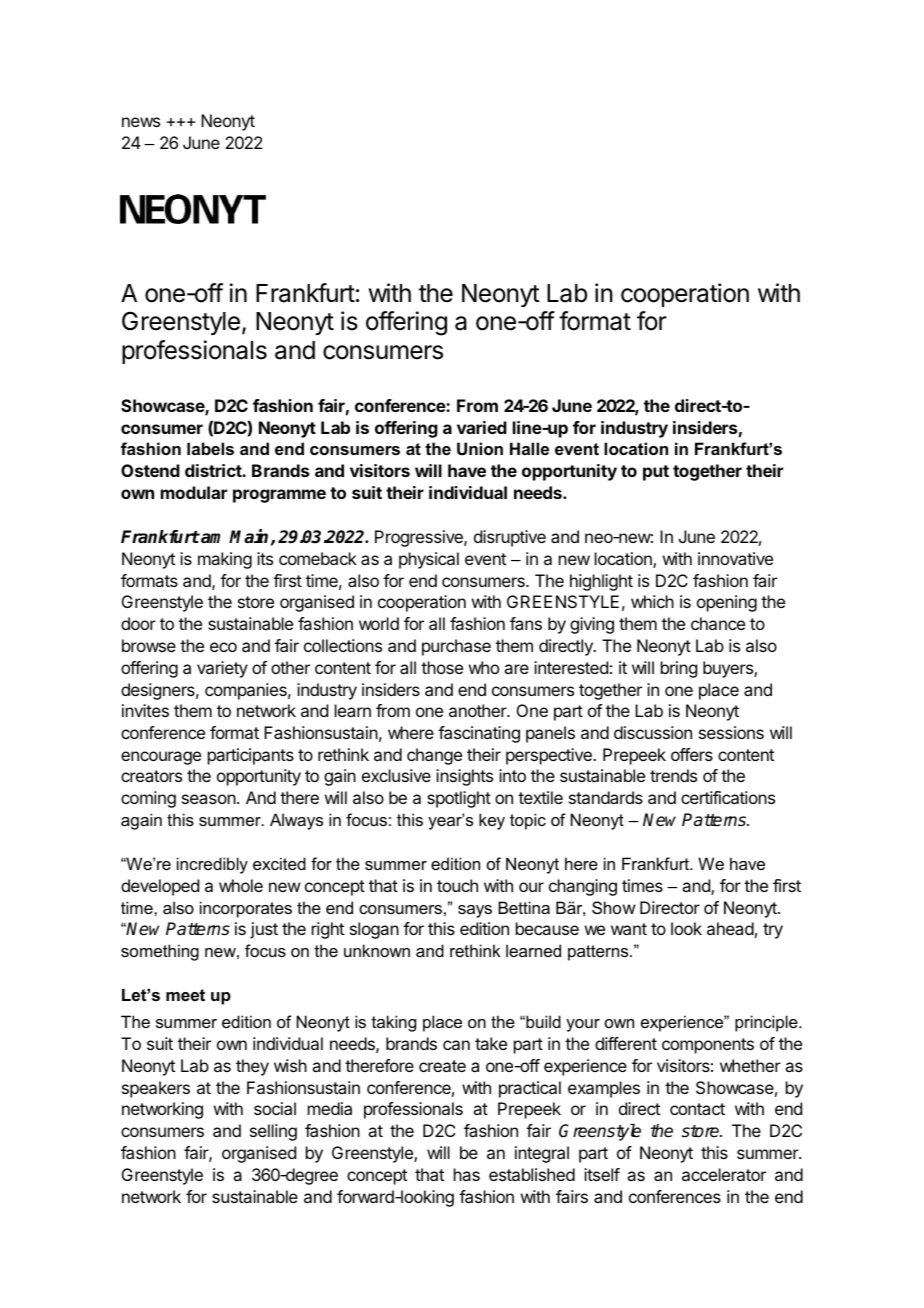  What do you see at coordinates (482, 427) in the page?
I see `varied` at bounding box center [482, 427].
